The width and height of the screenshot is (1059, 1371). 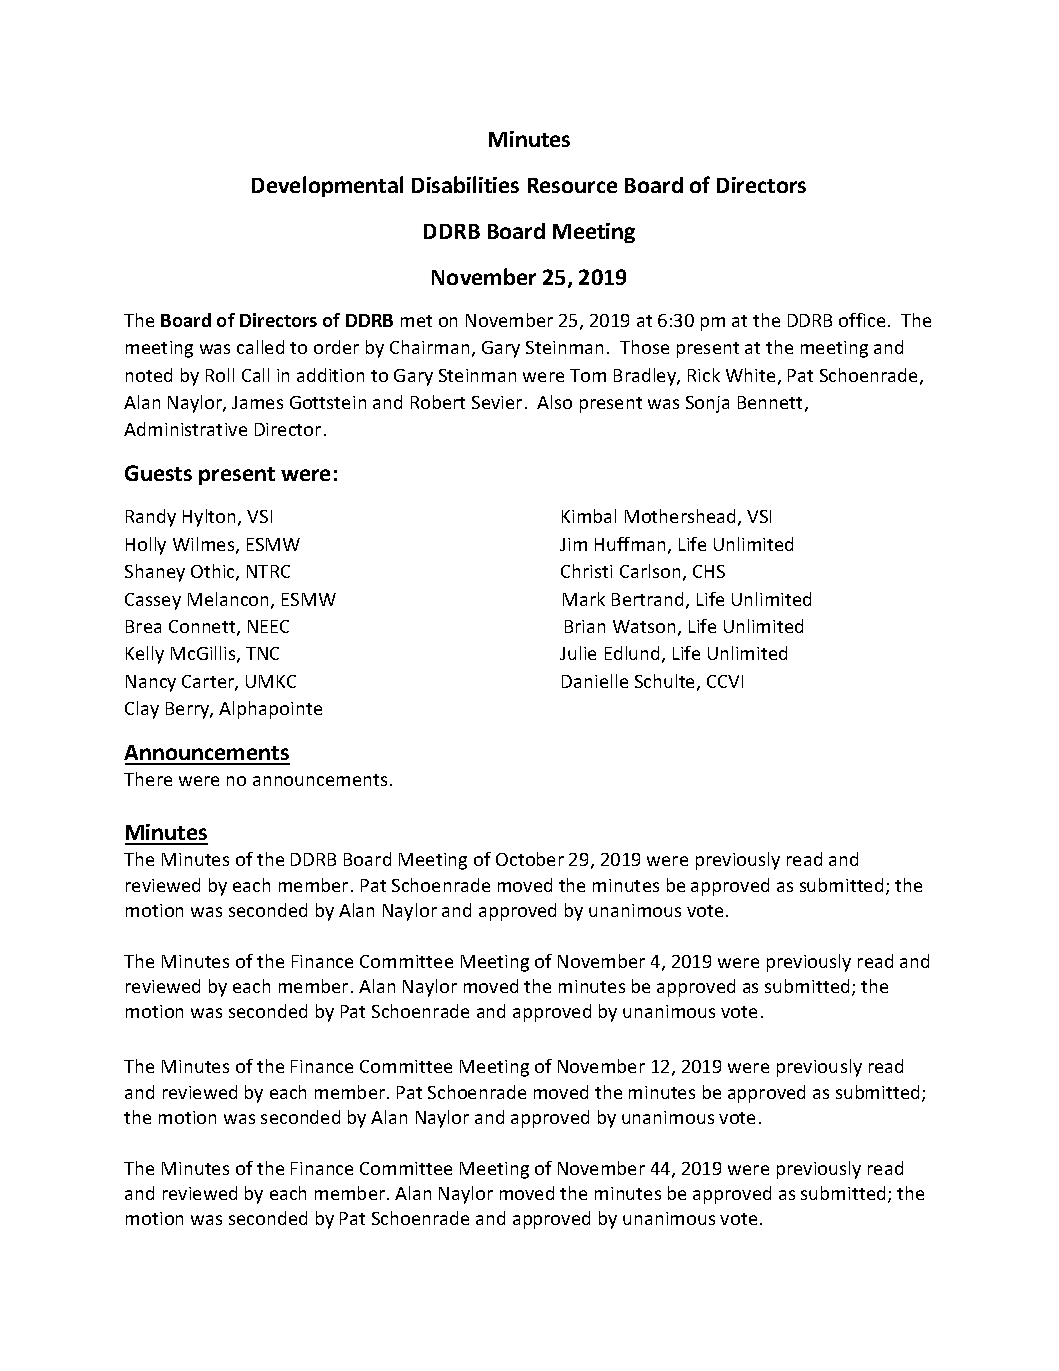 I want to click on Disabilities, so click(x=465, y=184).
